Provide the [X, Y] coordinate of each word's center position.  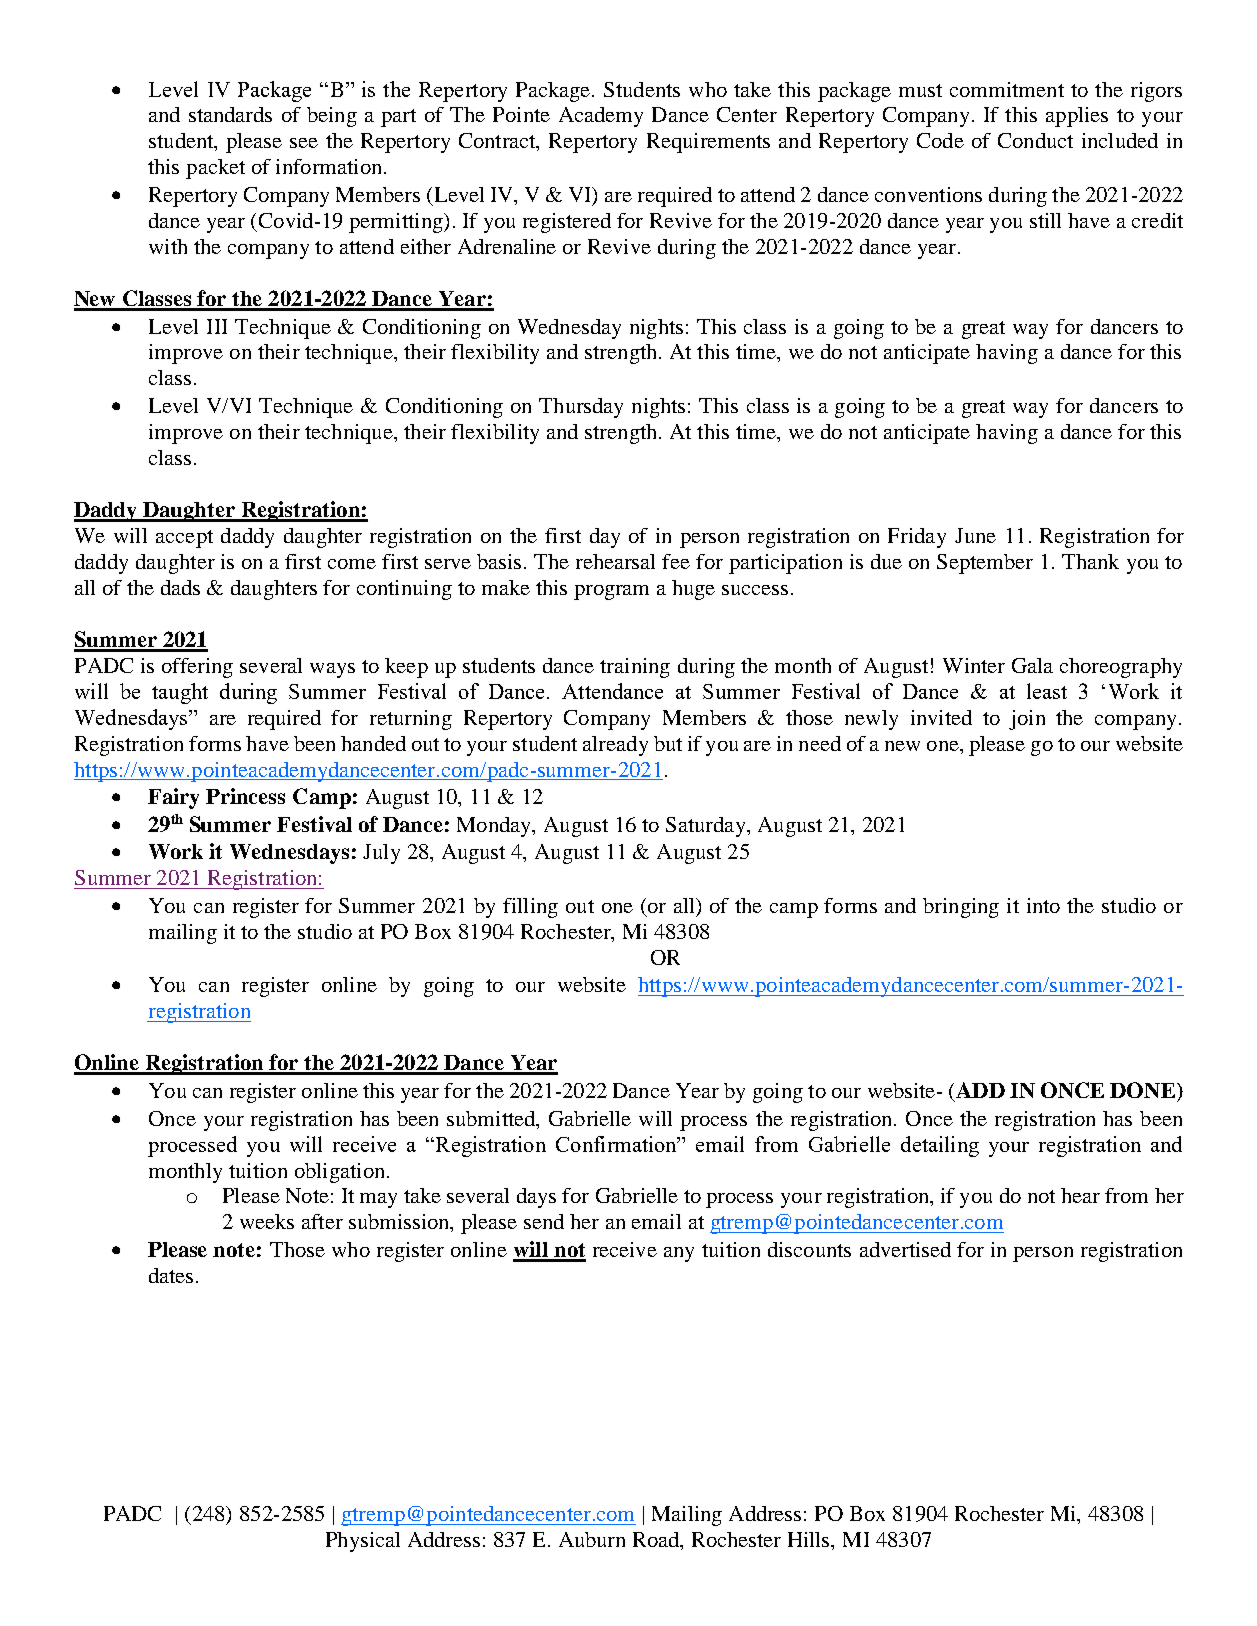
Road [657, 1541]
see [304, 143]
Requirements [708, 143]
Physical [363, 1542]
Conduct [1035, 140]
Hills [810, 1539]
